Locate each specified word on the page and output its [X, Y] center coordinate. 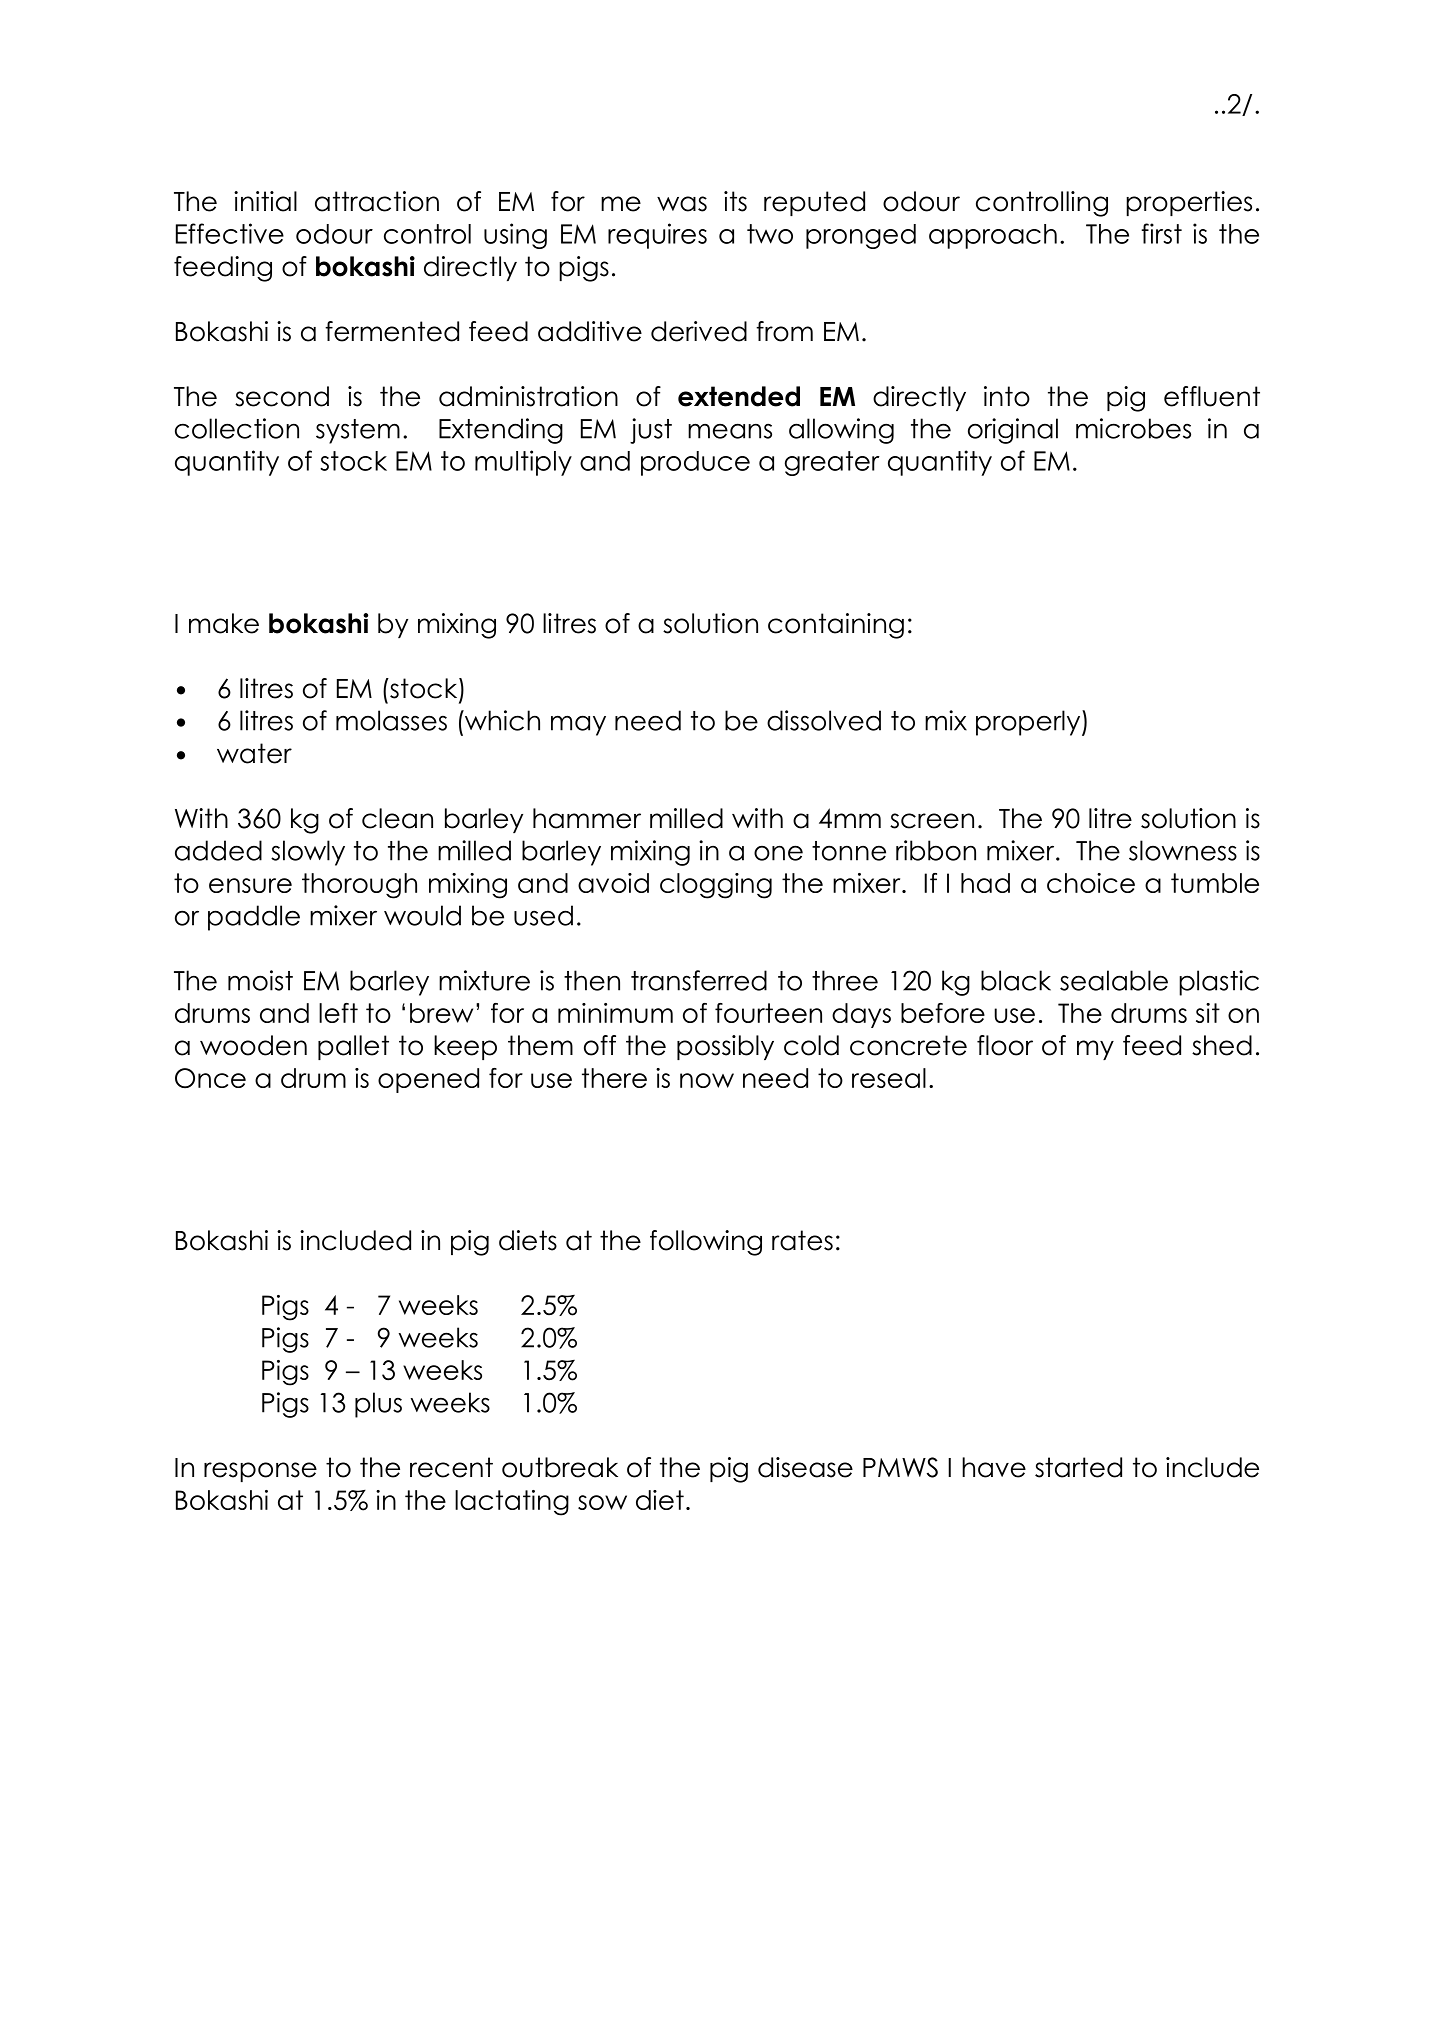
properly [1029, 723]
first [1161, 233]
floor [1005, 1045]
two [770, 234]
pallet [353, 1047]
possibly [725, 1047]
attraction [377, 201]
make [224, 623]
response [260, 1472]
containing [836, 626]
